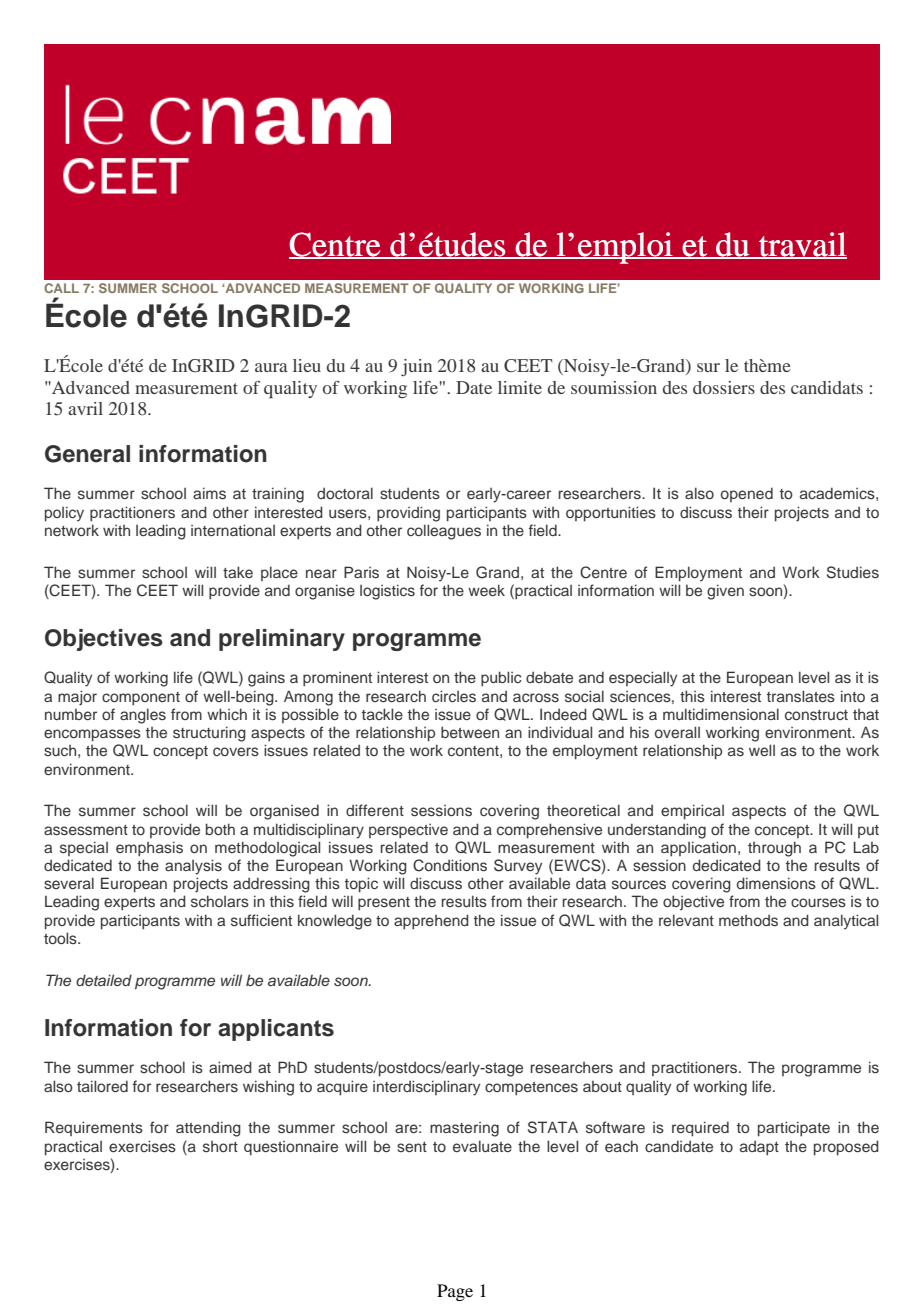 This screenshot has height=1315, width=924. I want to click on between, so click(470, 732).
